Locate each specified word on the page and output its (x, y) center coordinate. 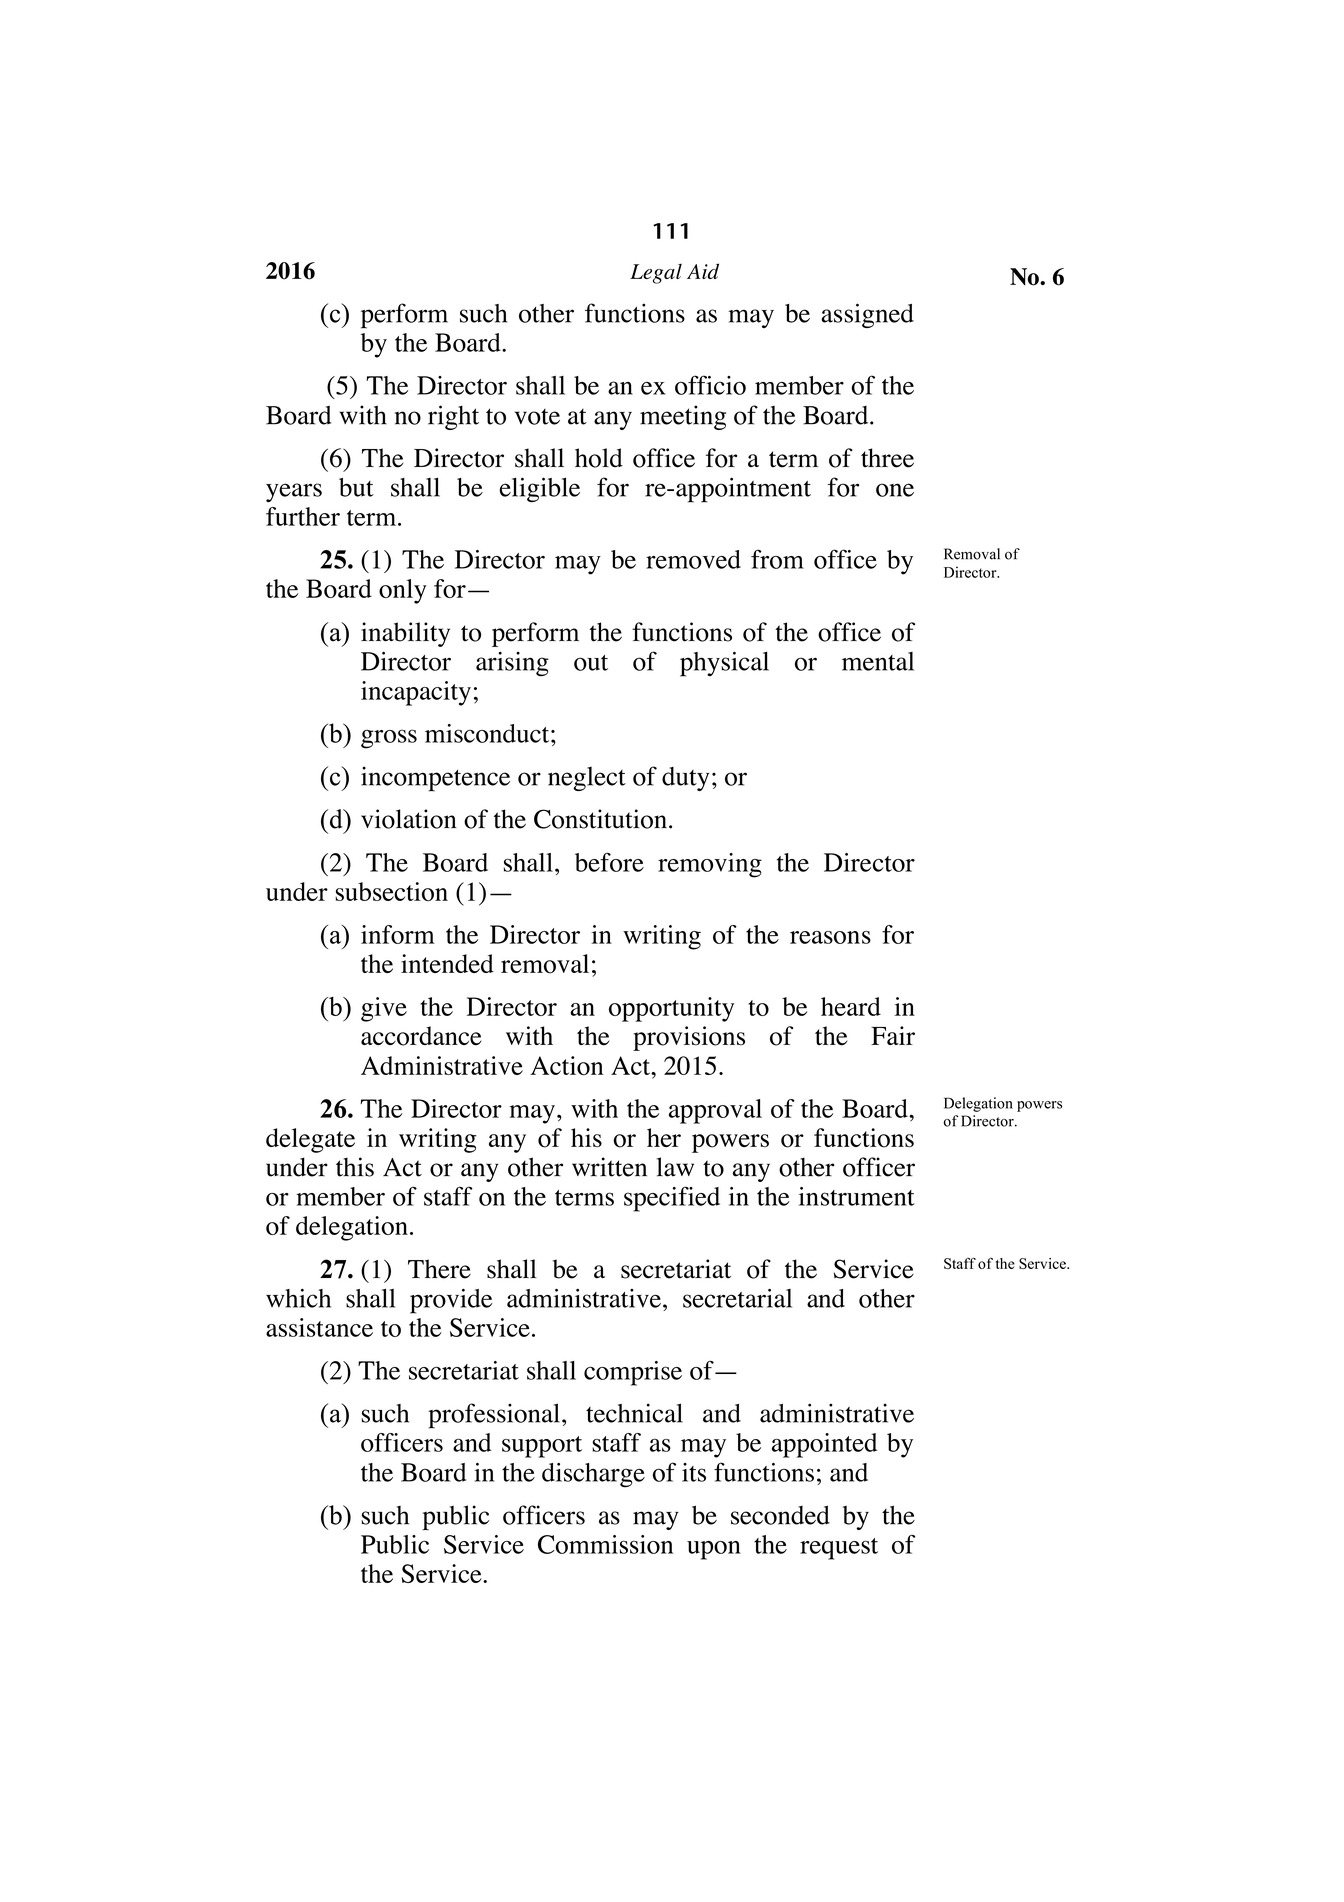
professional (494, 1416)
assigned (867, 315)
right (453, 417)
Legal (656, 274)
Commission (605, 1544)
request (839, 1549)
